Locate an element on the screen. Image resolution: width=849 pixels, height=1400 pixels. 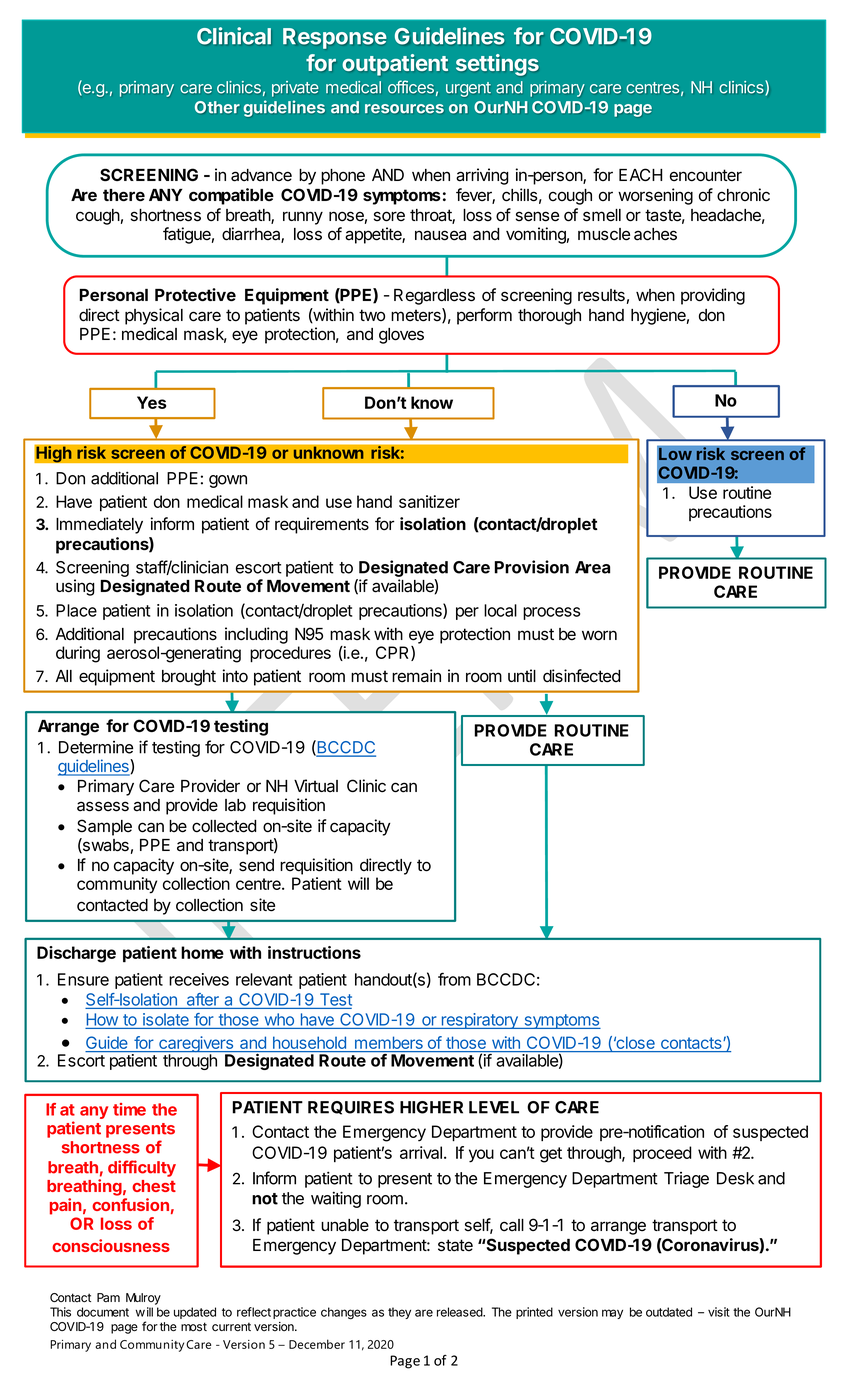
they is located at coordinates (399, 1313).
